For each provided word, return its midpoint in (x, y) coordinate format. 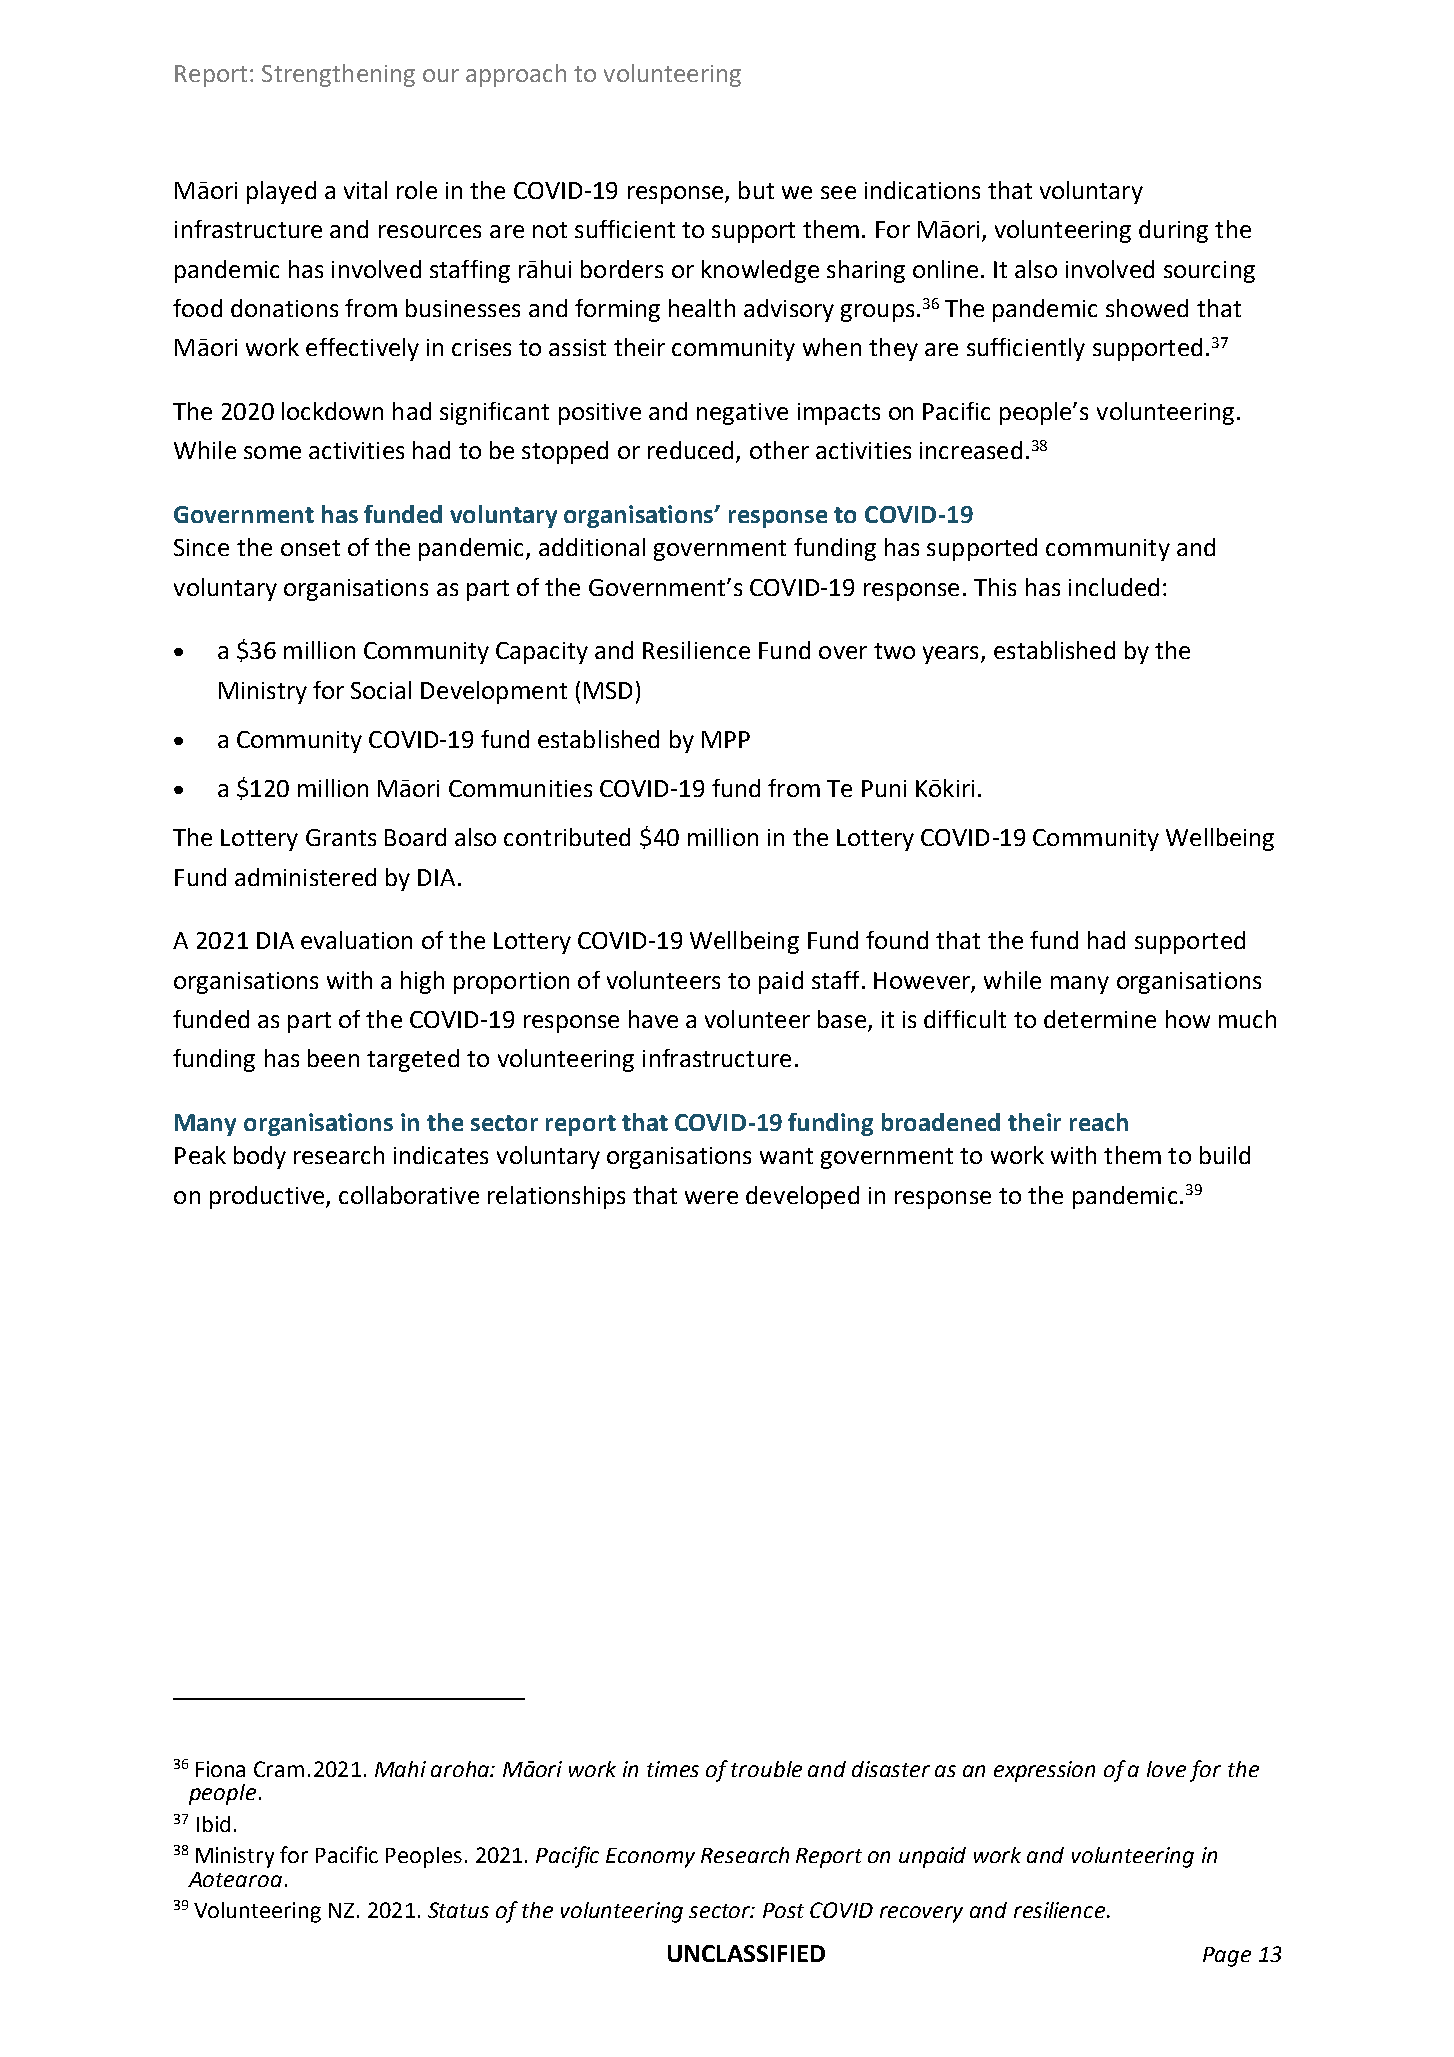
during (1173, 231)
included (1114, 587)
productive (268, 1197)
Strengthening (338, 75)
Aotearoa (235, 1879)
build (1225, 1155)
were (711, 1197)
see (838, 192)
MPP (726, 739)
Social (381, 690)
